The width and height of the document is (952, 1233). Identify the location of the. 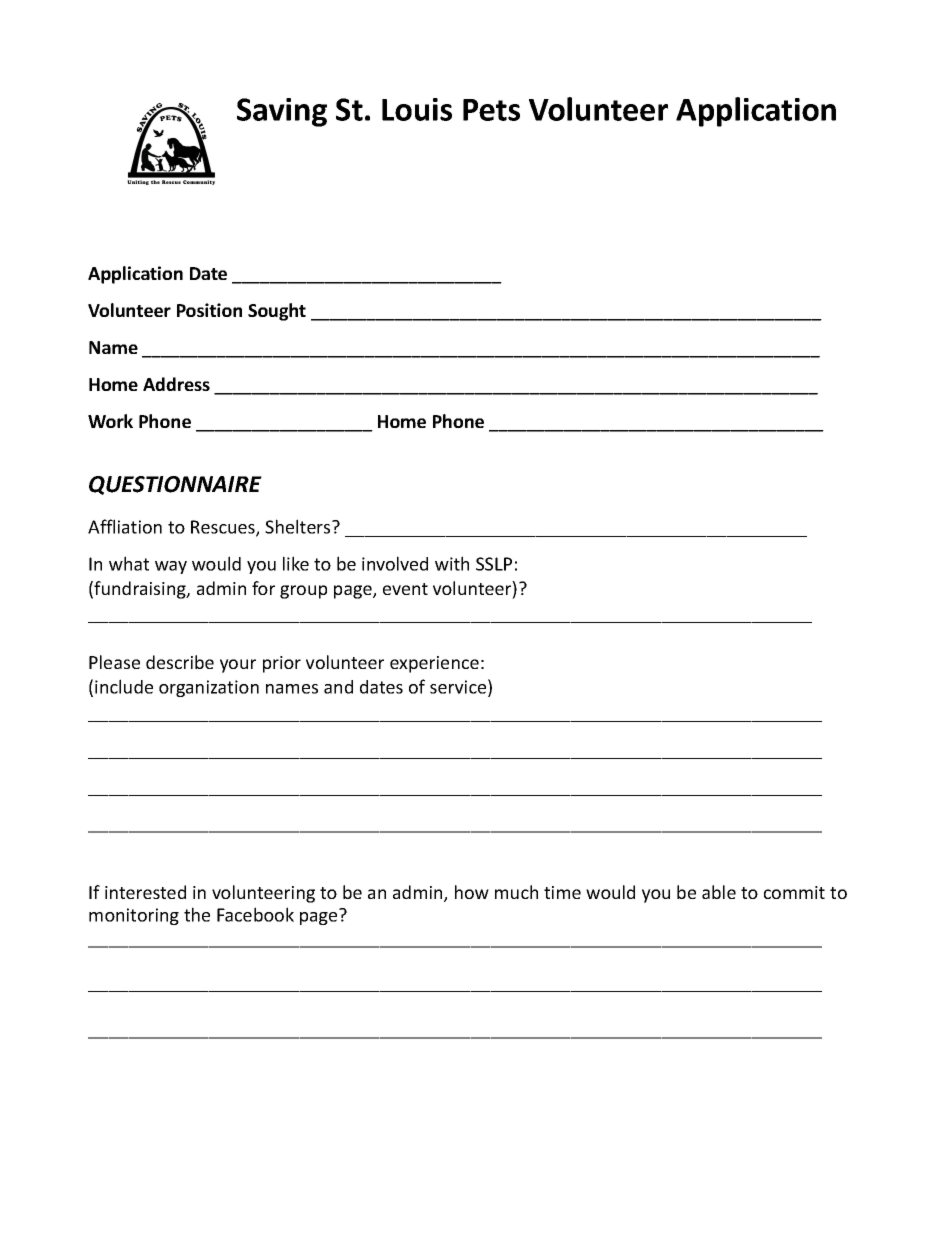
(197, 914).
